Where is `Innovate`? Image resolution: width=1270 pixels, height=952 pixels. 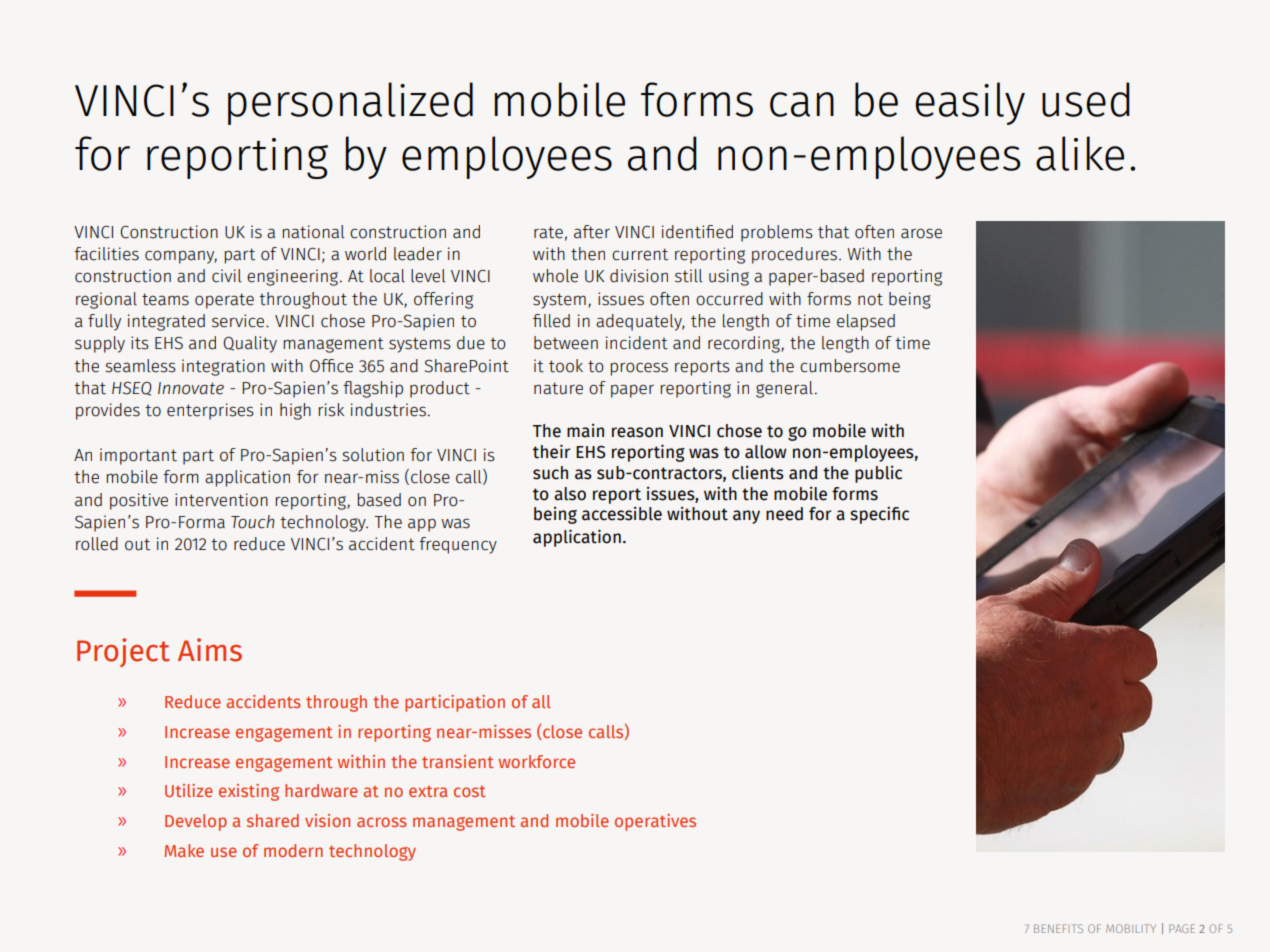 Innovate is located at coordinates (191, 388).
